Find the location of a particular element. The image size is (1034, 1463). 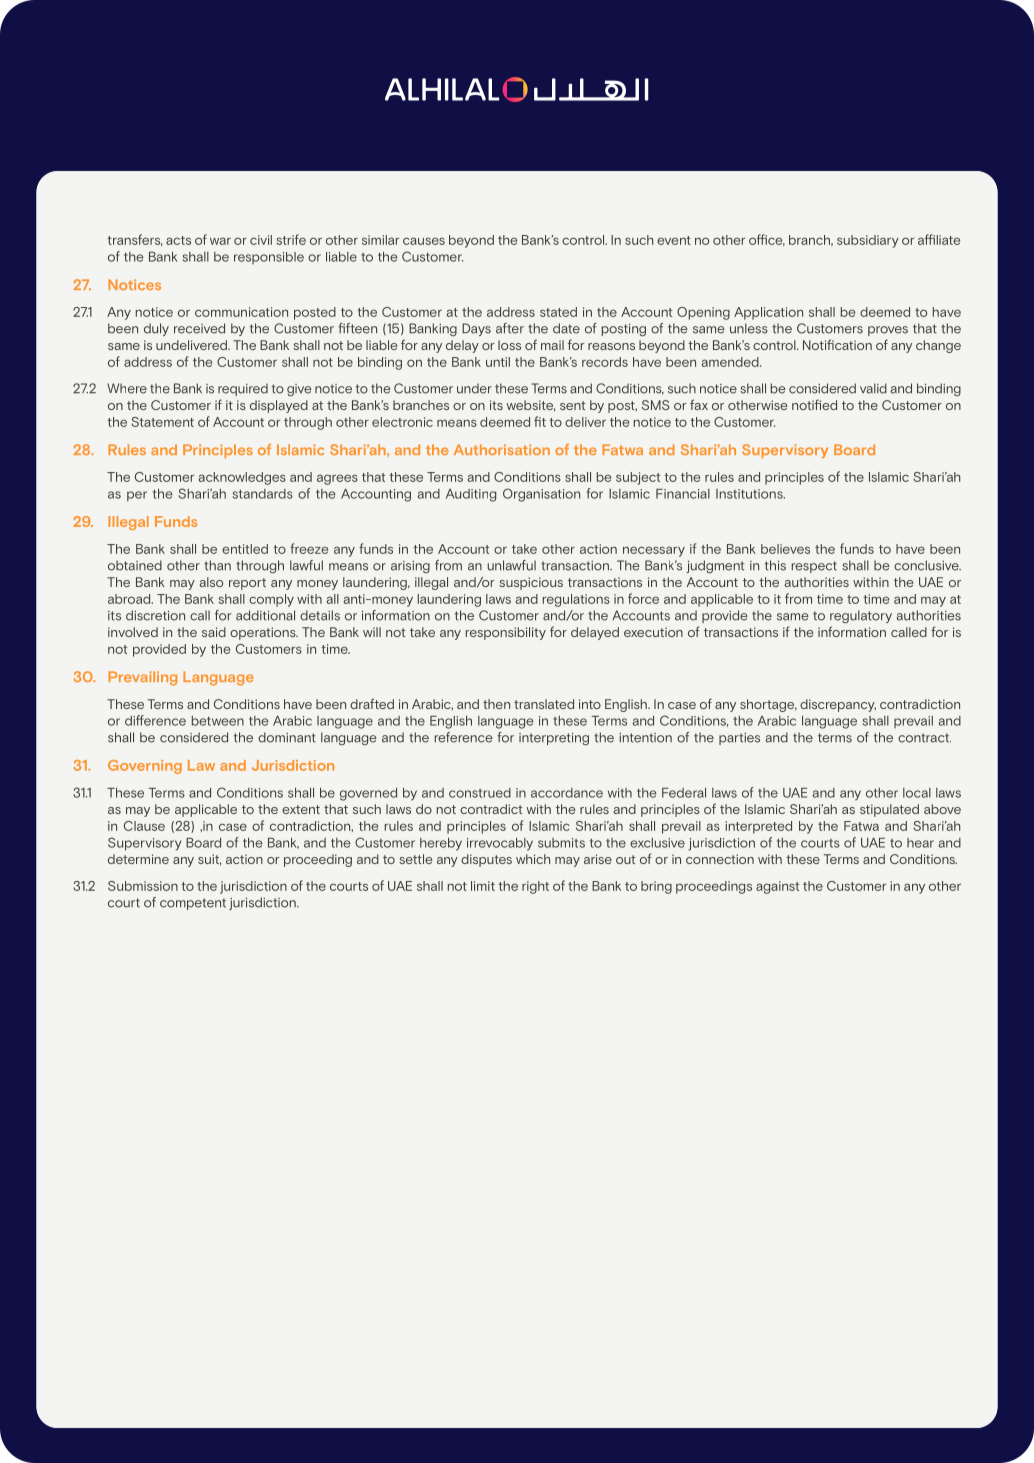

suspicious is located at coordinates (531, 583).
